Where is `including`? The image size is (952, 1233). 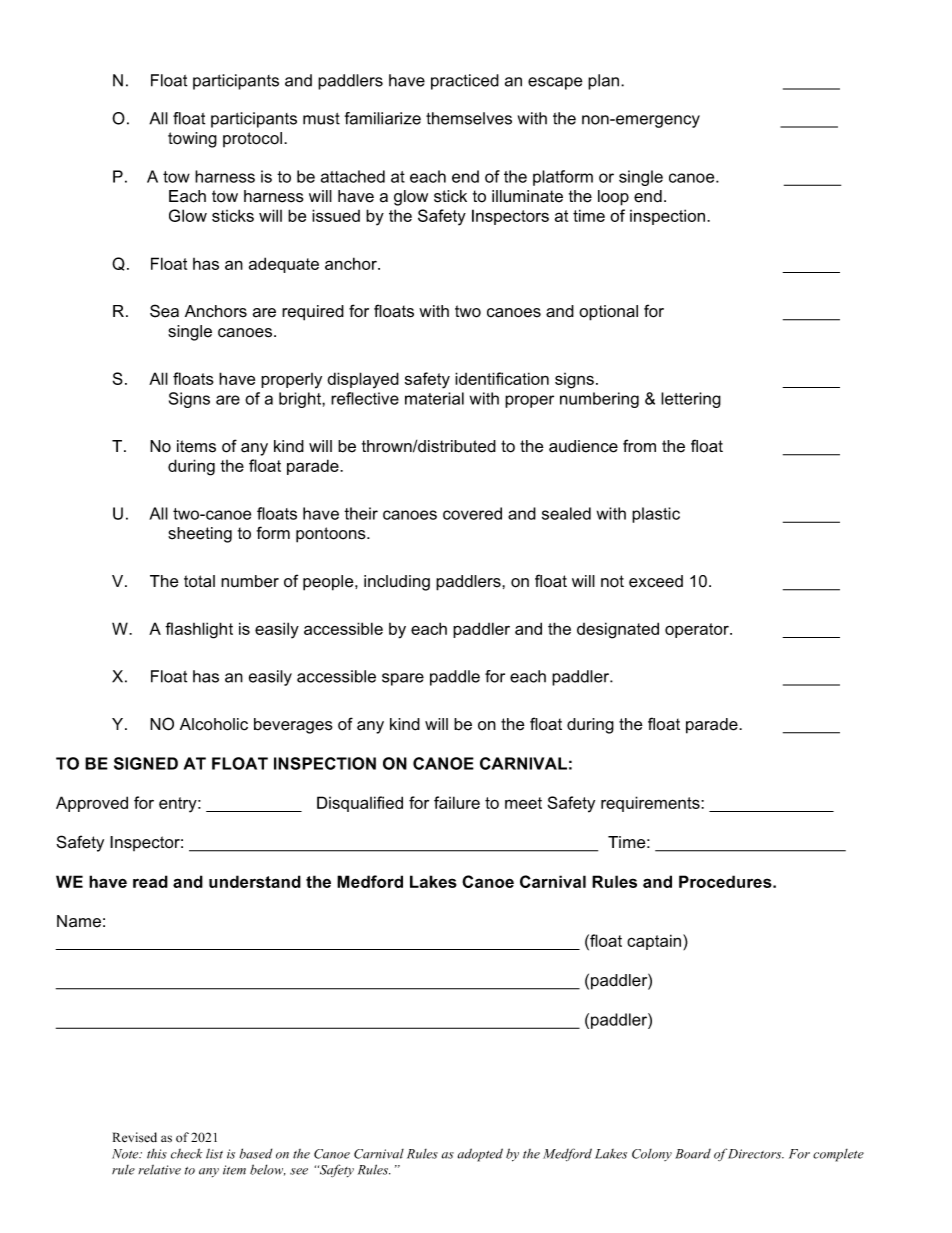 including is located at coordinates (397, 583).
